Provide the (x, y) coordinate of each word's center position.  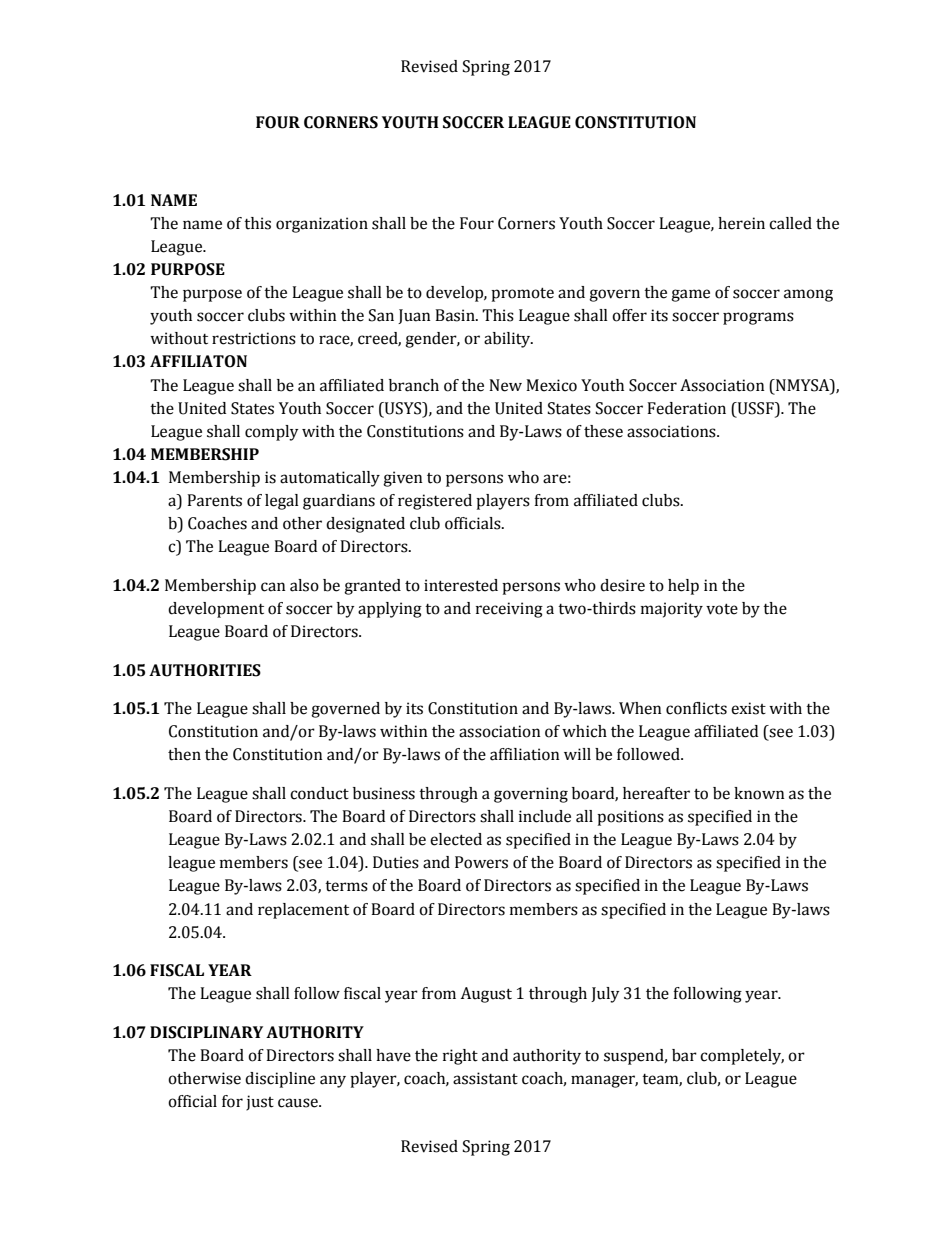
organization (322, 225)
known (759, 793)
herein (741, 223)
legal (282, 502)
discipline (280, 1080)
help (683, 587)
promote (522, 294)
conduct (319, 793)
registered (435, 502)
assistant (485, 1078)
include (545, 816)
